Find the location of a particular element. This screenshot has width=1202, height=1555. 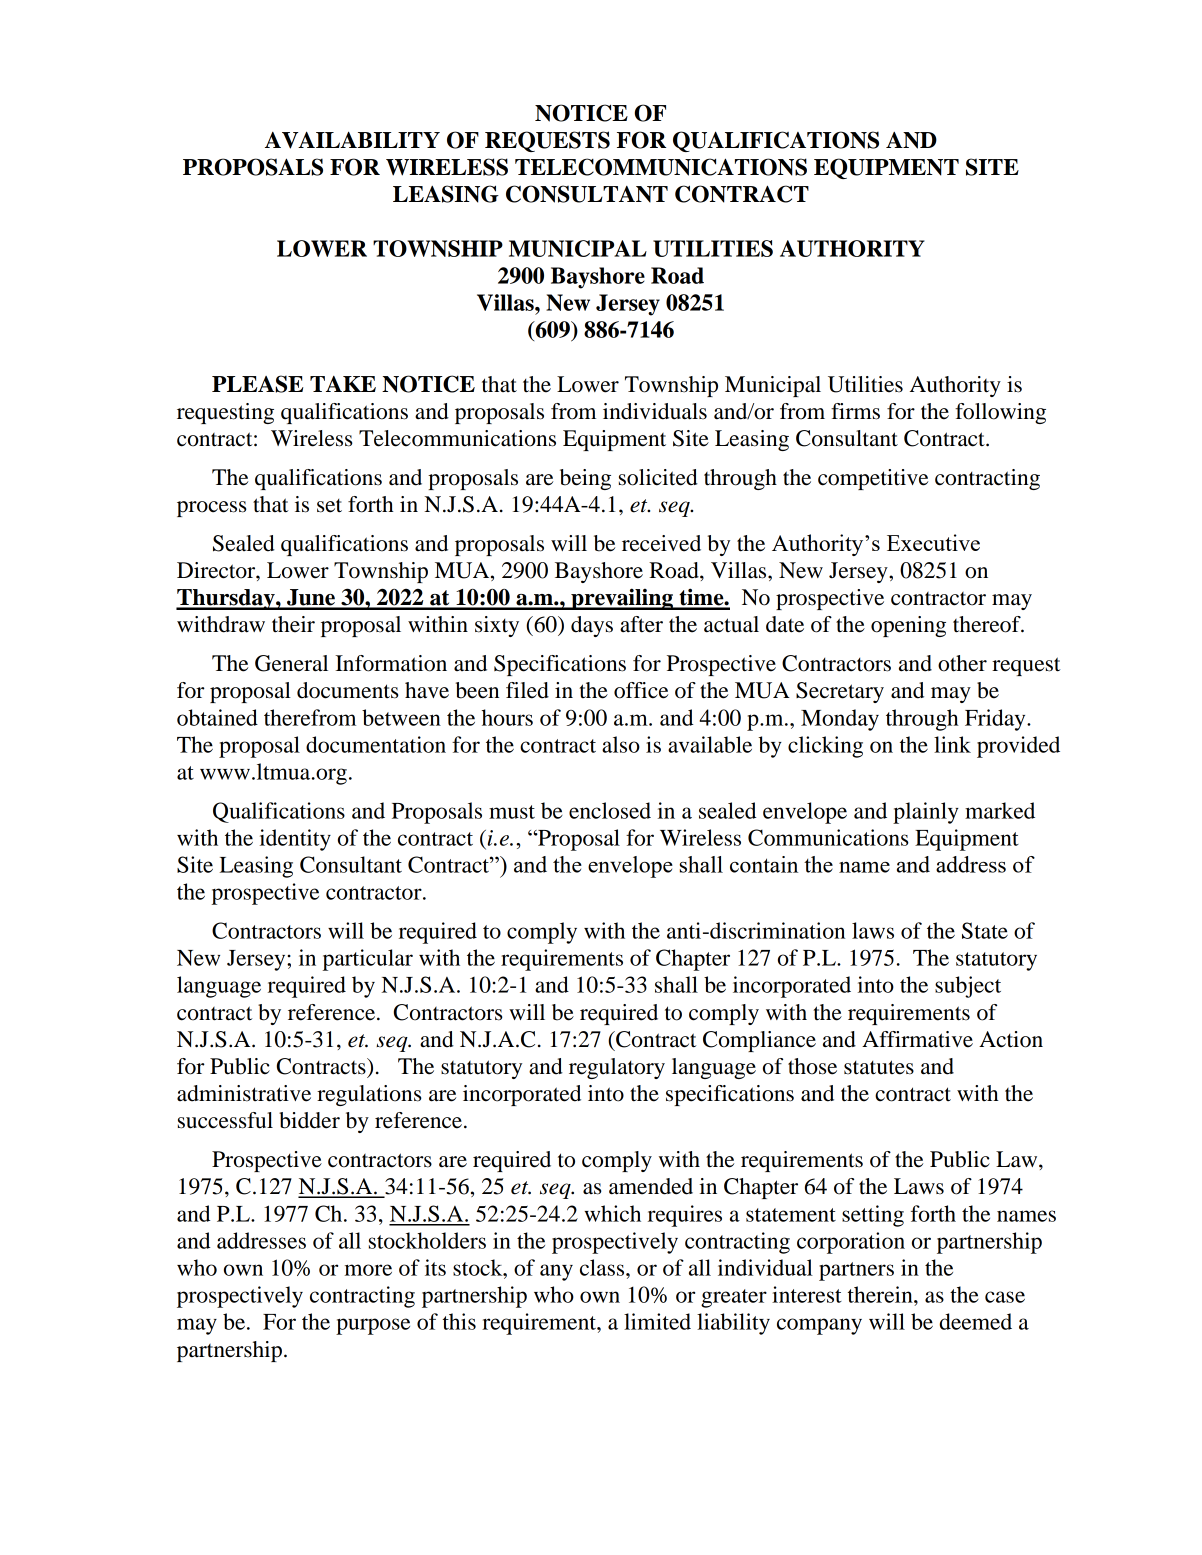

PLEASE is located at coordinates (258, 384).
